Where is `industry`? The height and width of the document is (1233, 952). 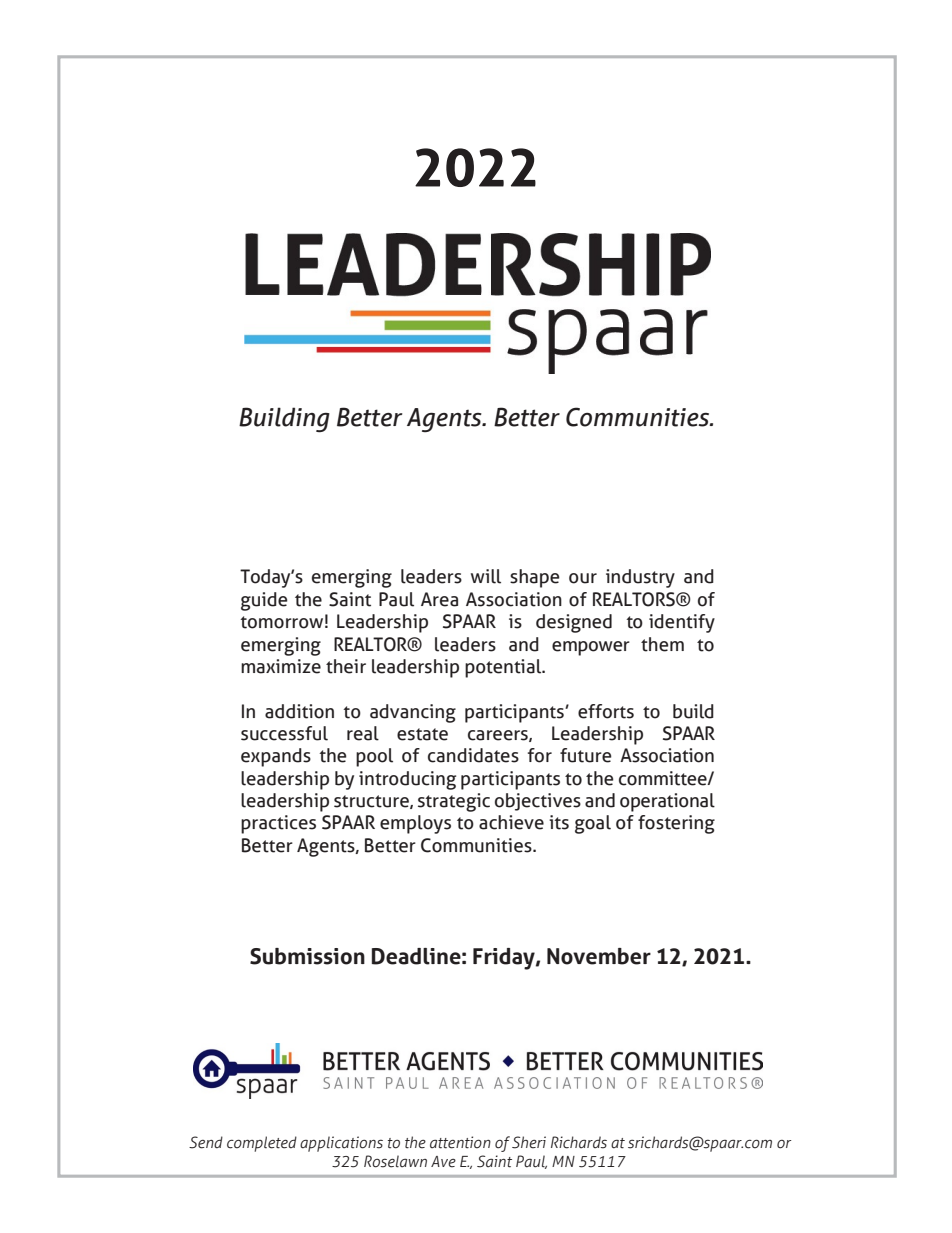
industry is located at coordinates (640, 578).
